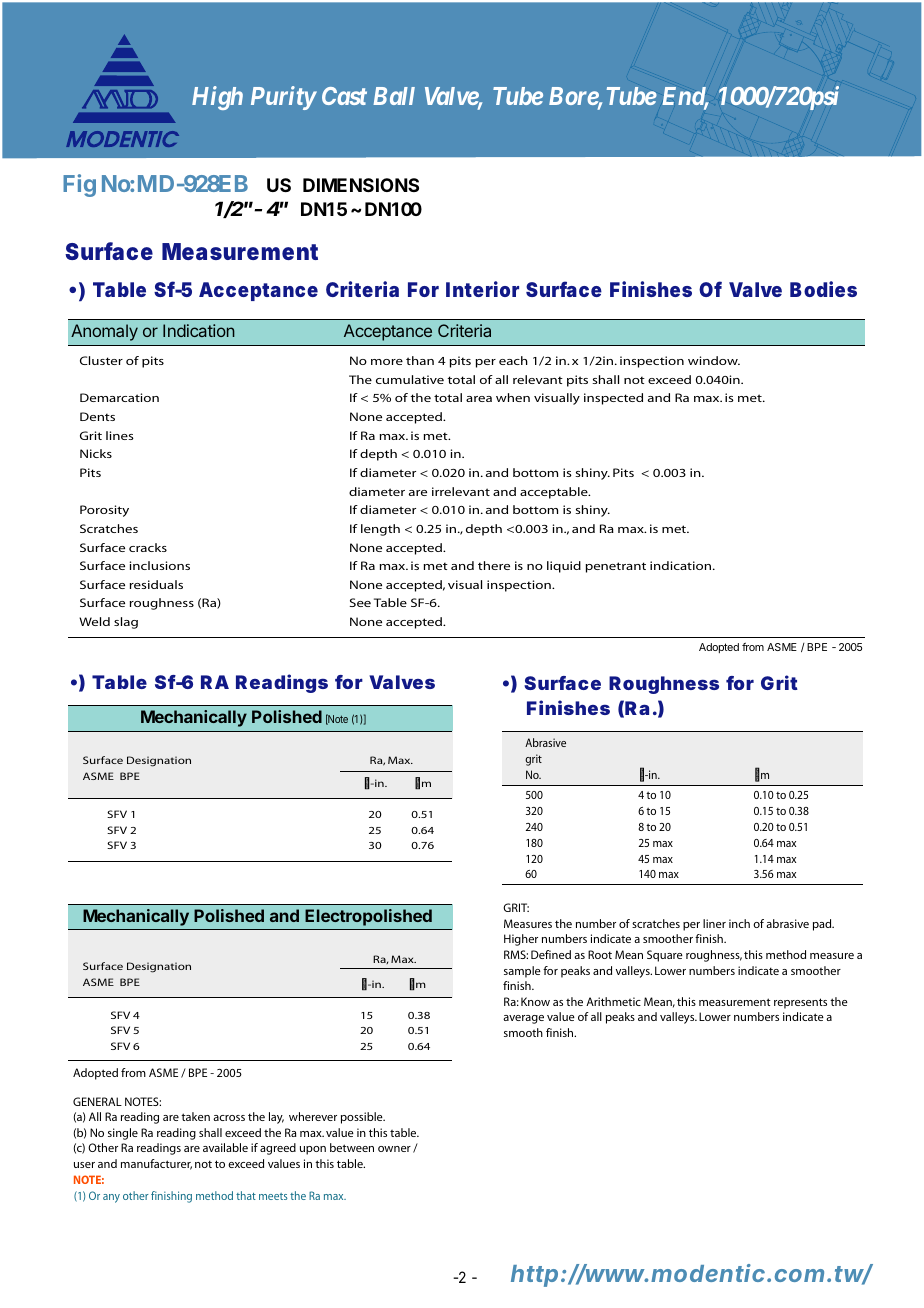 Image resolution: width=924 pixels, height=1308 pixels. Describe the element at coordinates (394, 96) in the screenshot. I see `Ball` at that location.
